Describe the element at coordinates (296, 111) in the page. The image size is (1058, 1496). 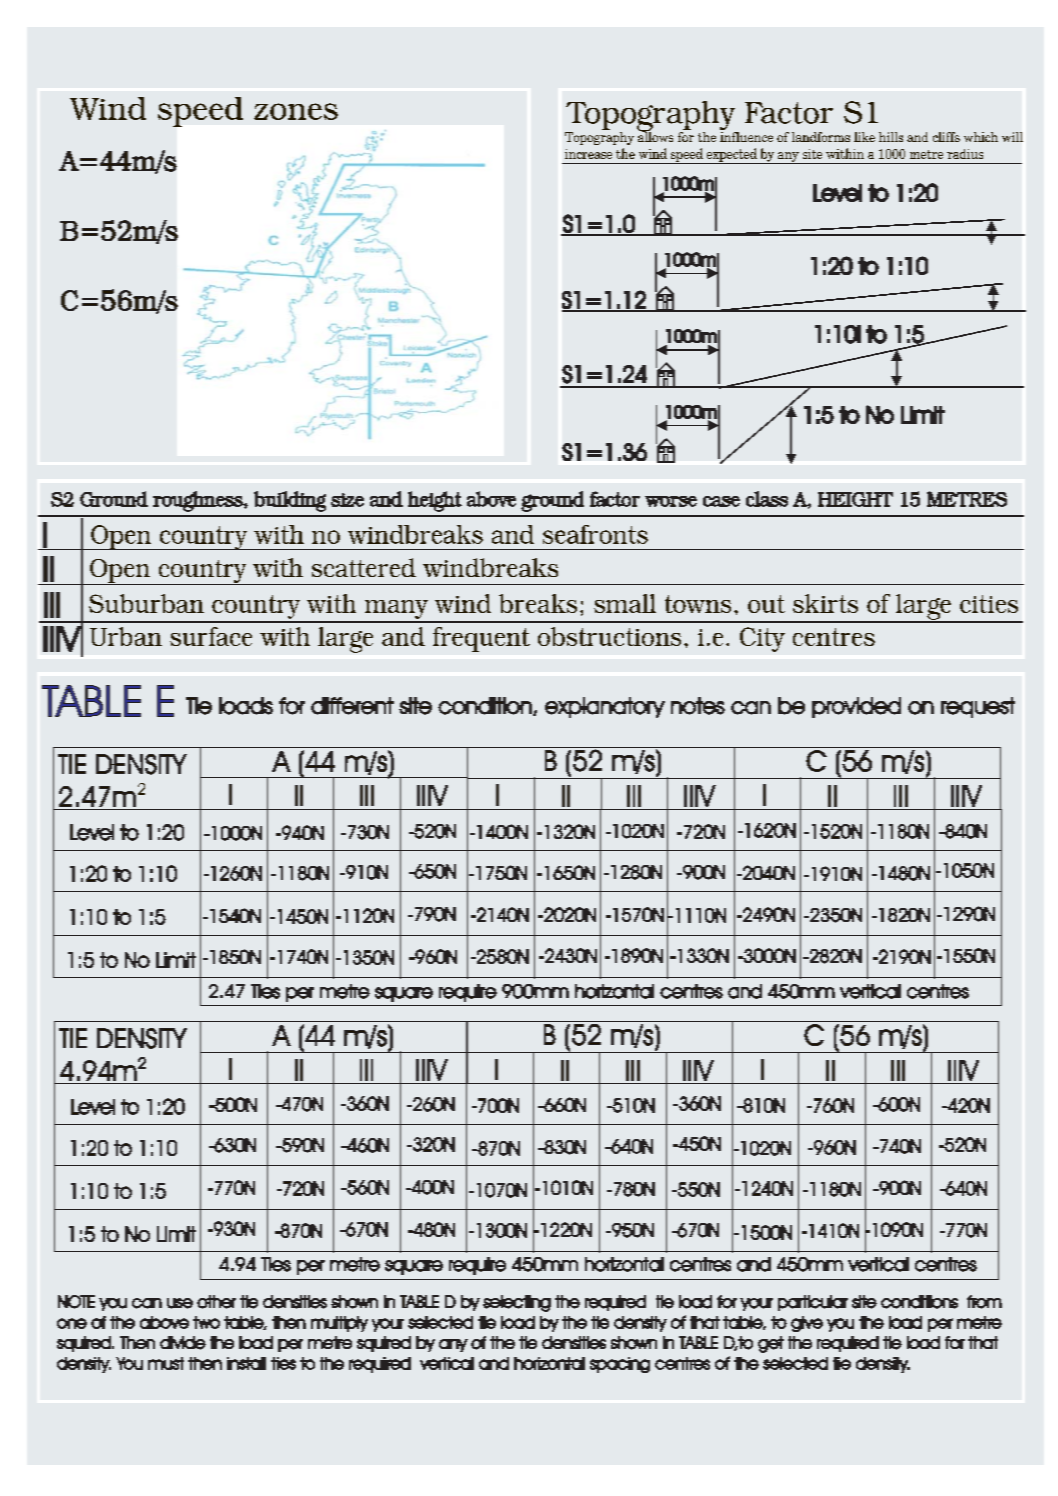
I see `zones` at that location.
